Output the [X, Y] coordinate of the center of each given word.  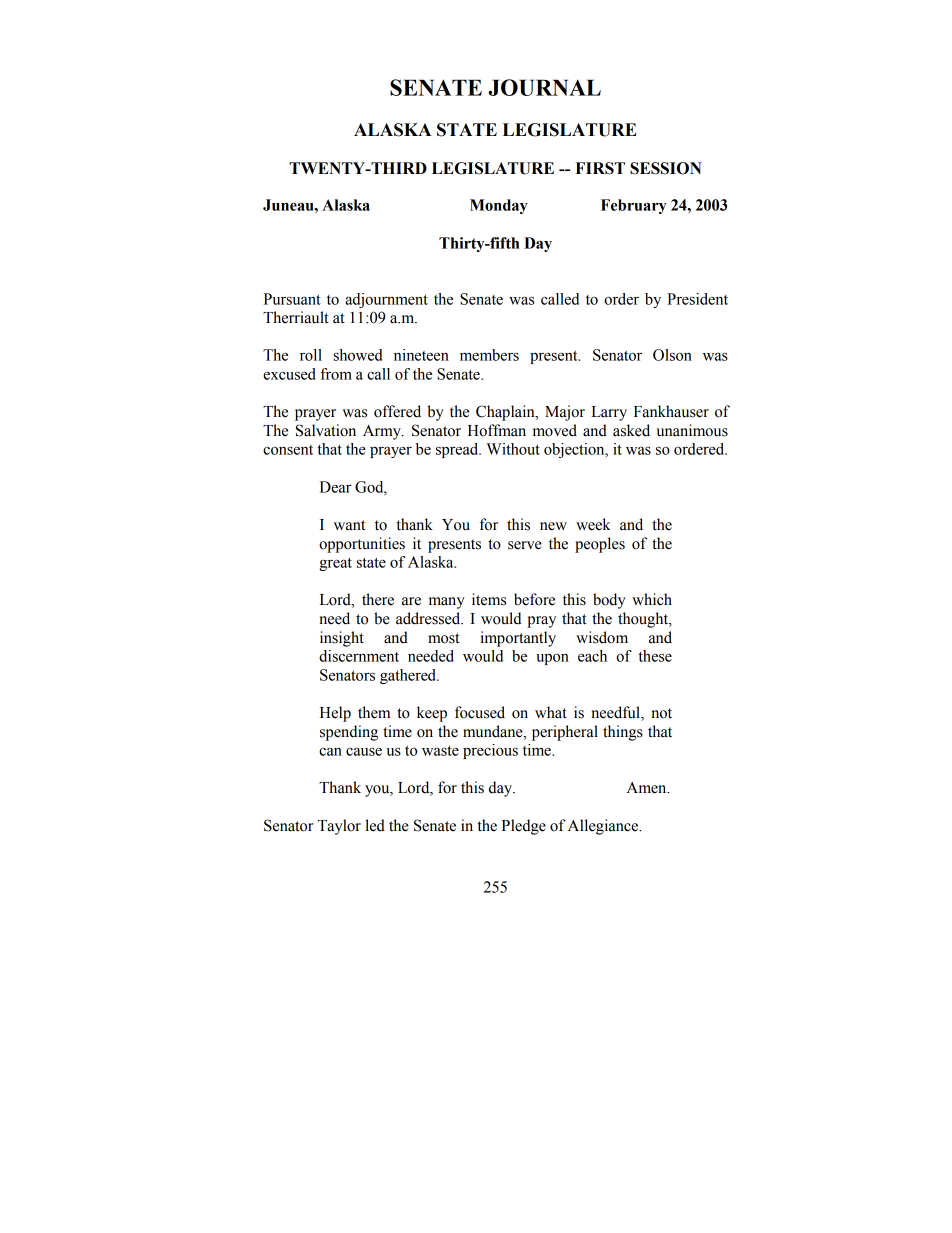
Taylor [339, 827]
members [489, 355]
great [335, 564]
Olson [672, 355]
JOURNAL [544, 87]
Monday [499, 206]
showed [358, 355]
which [652, 599]
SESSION [666, 168]
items [489, 599]
